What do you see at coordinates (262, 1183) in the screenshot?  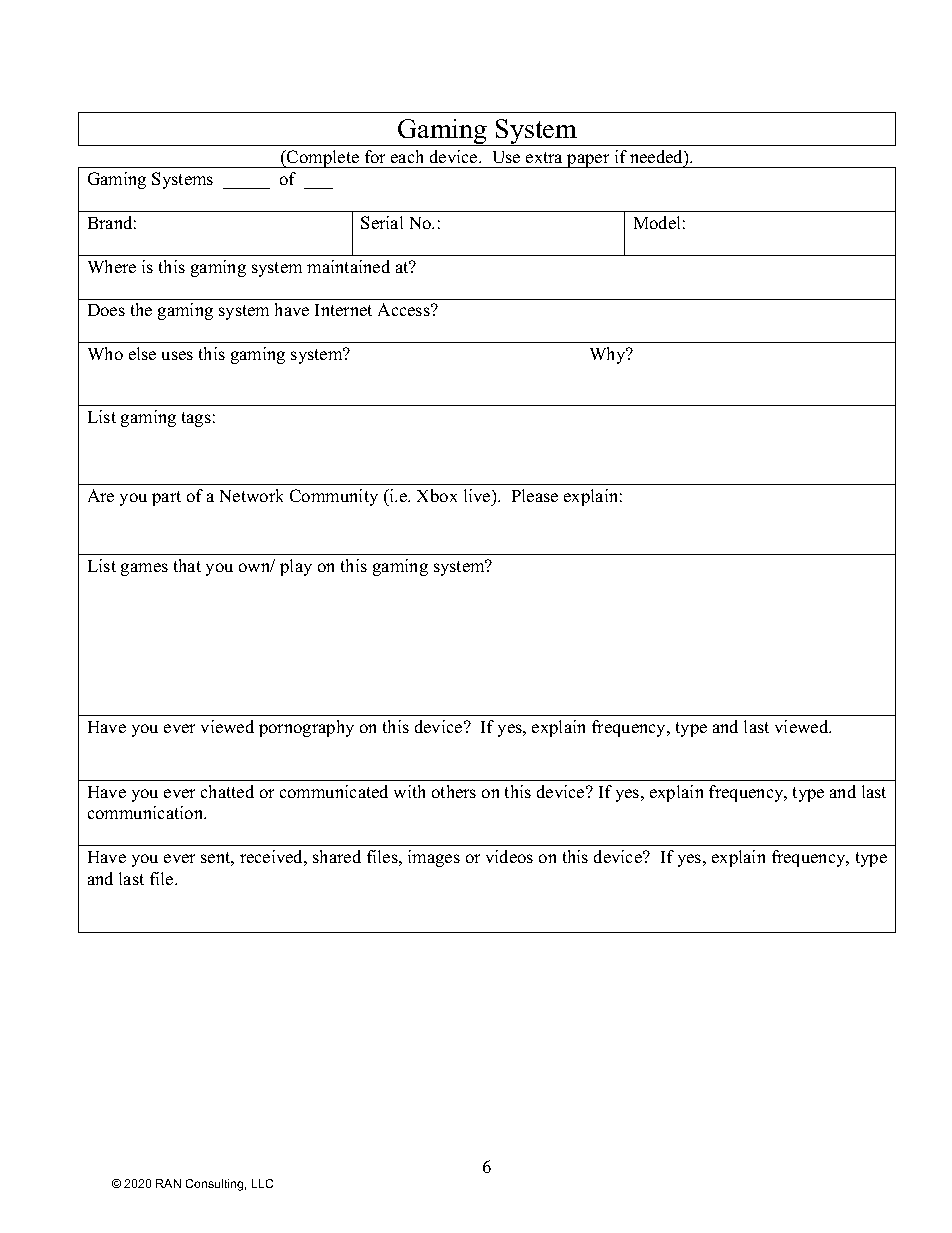 I see `LLC` at bounding box center [262, 1183].
